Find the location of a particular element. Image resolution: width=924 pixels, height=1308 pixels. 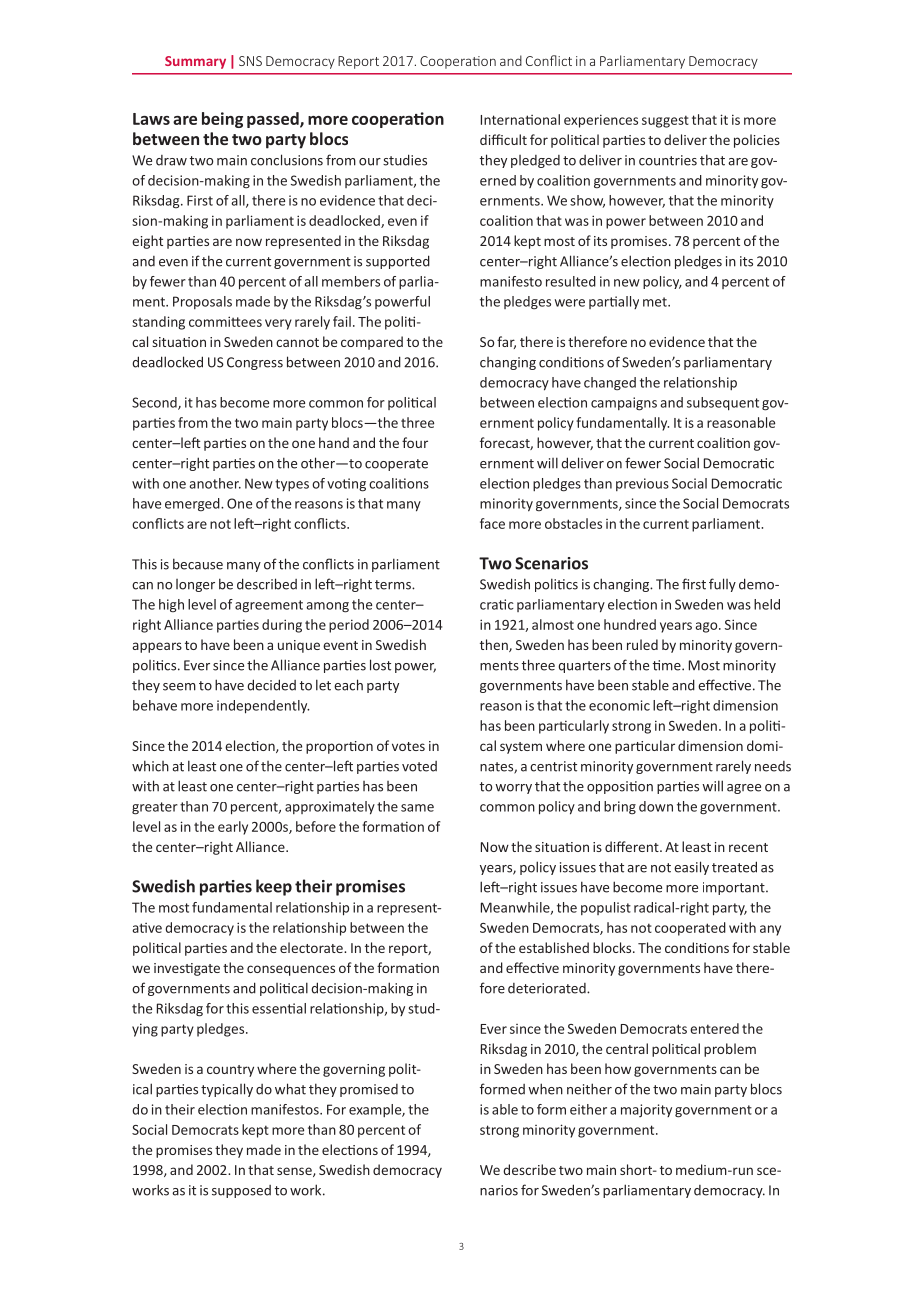

supposed is located at coordinates (241, 1191).
